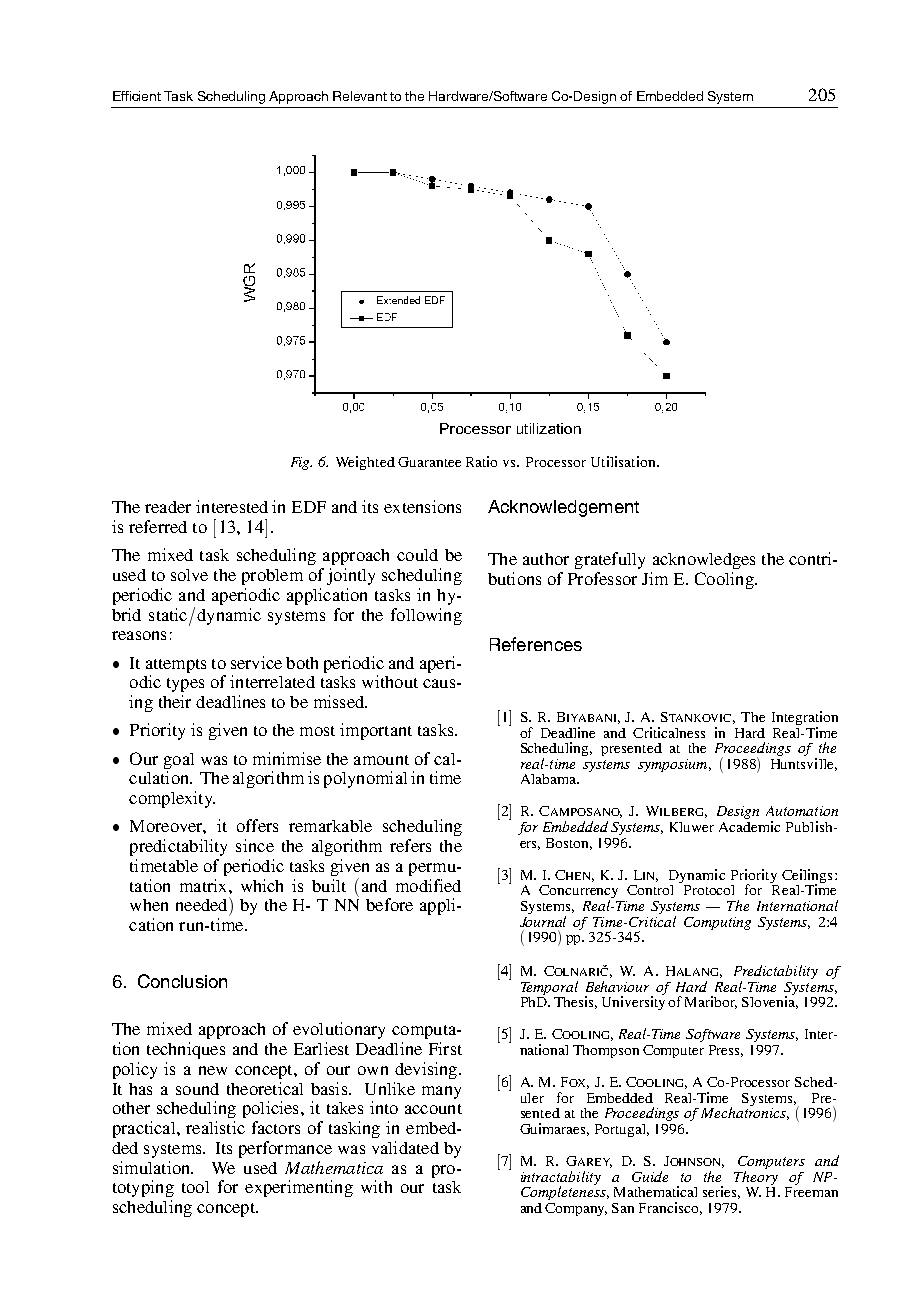 The width and height of the image is (924, 1308). Describe the element at coordinates (405, 1147) in the image. I see `validated` at that location.
